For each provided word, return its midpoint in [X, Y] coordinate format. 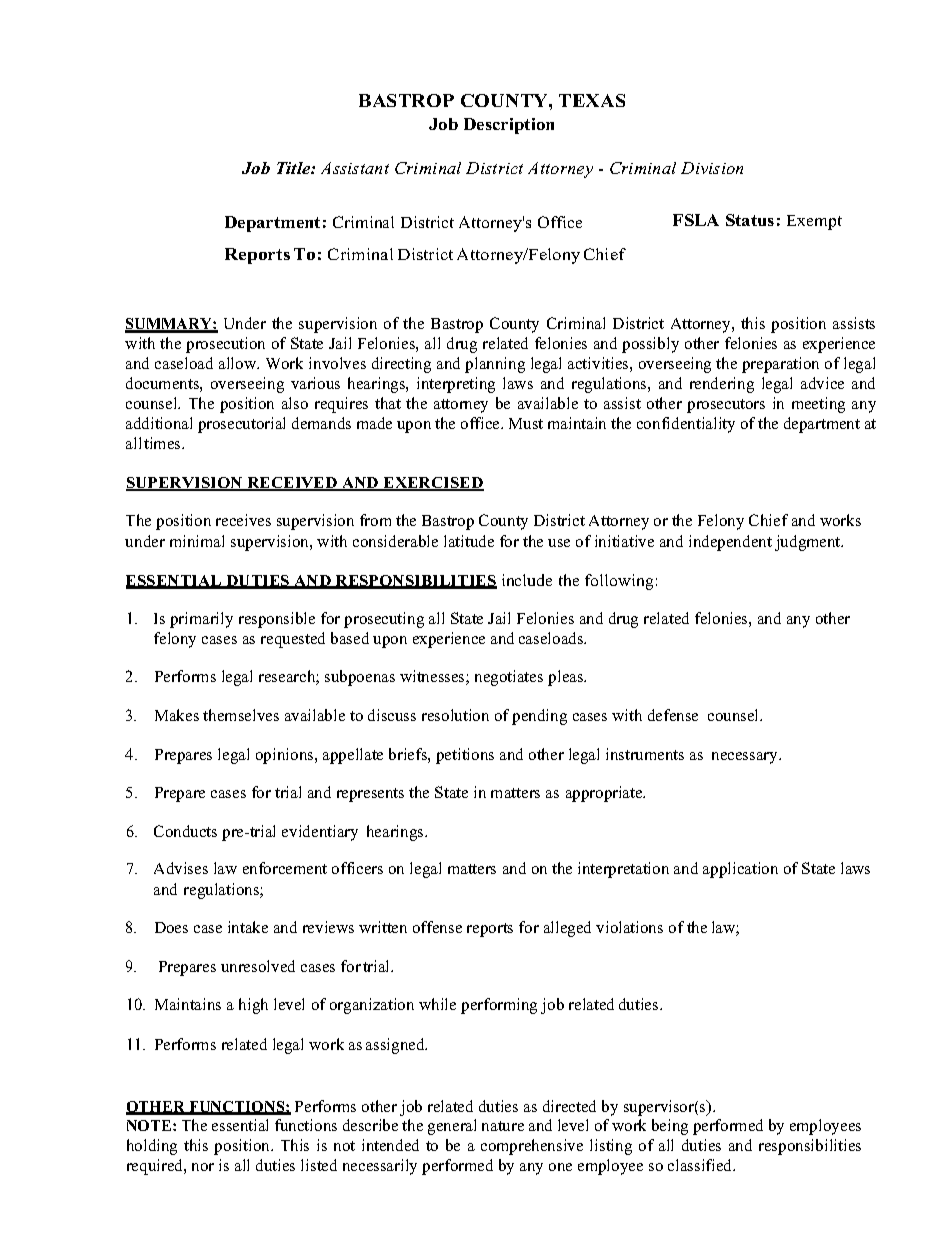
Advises [181, 868]
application [740, 870]
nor [203, 1167]
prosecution [225, 345]
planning [495, 365]
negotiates [509, 678]
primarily [201, 620]
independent [730, 543]
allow [239, 363]
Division [712, 168]
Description [509, 126]
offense [437, 927]
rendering [722, 385]
